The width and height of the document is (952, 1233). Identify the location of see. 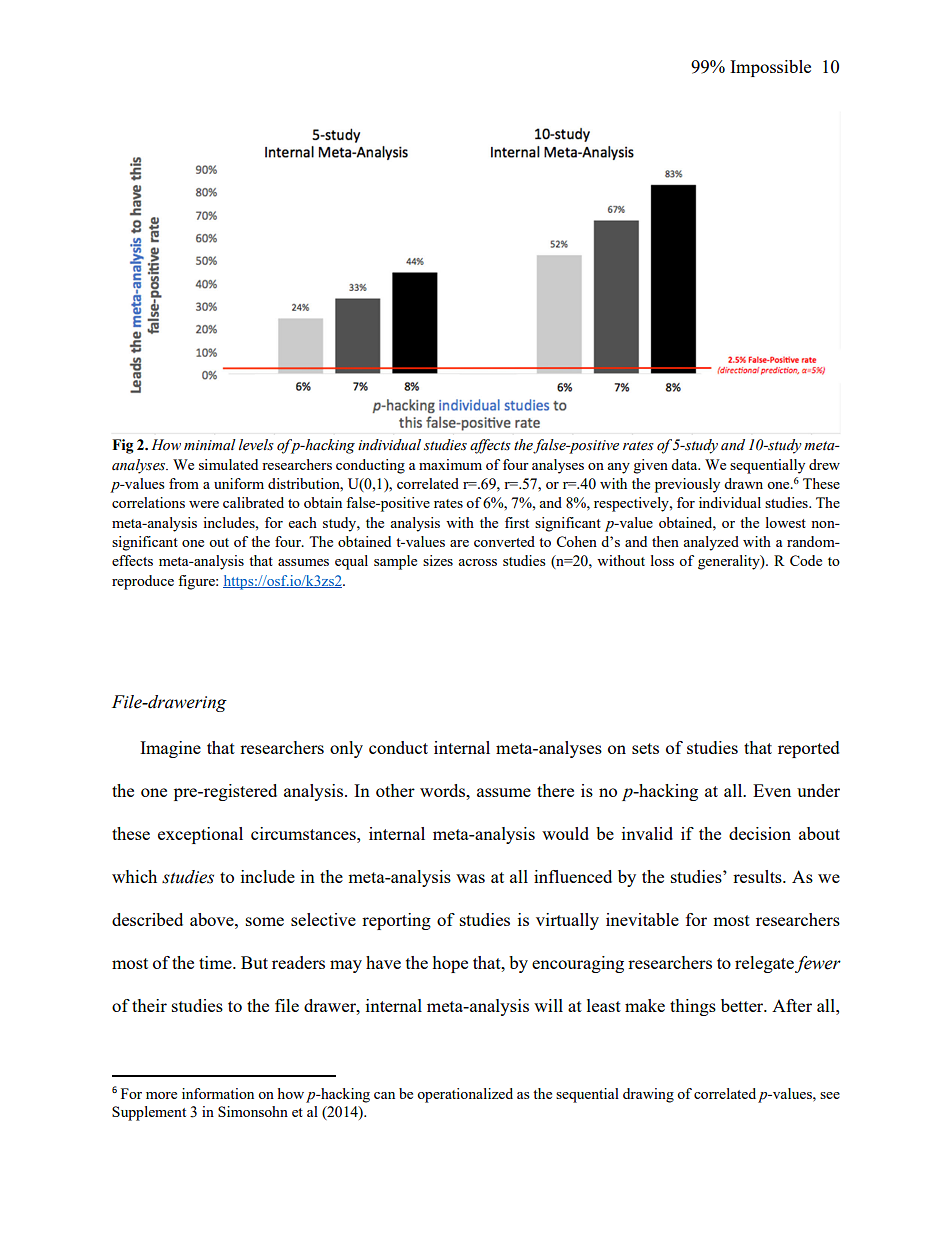
(830, 1095).
